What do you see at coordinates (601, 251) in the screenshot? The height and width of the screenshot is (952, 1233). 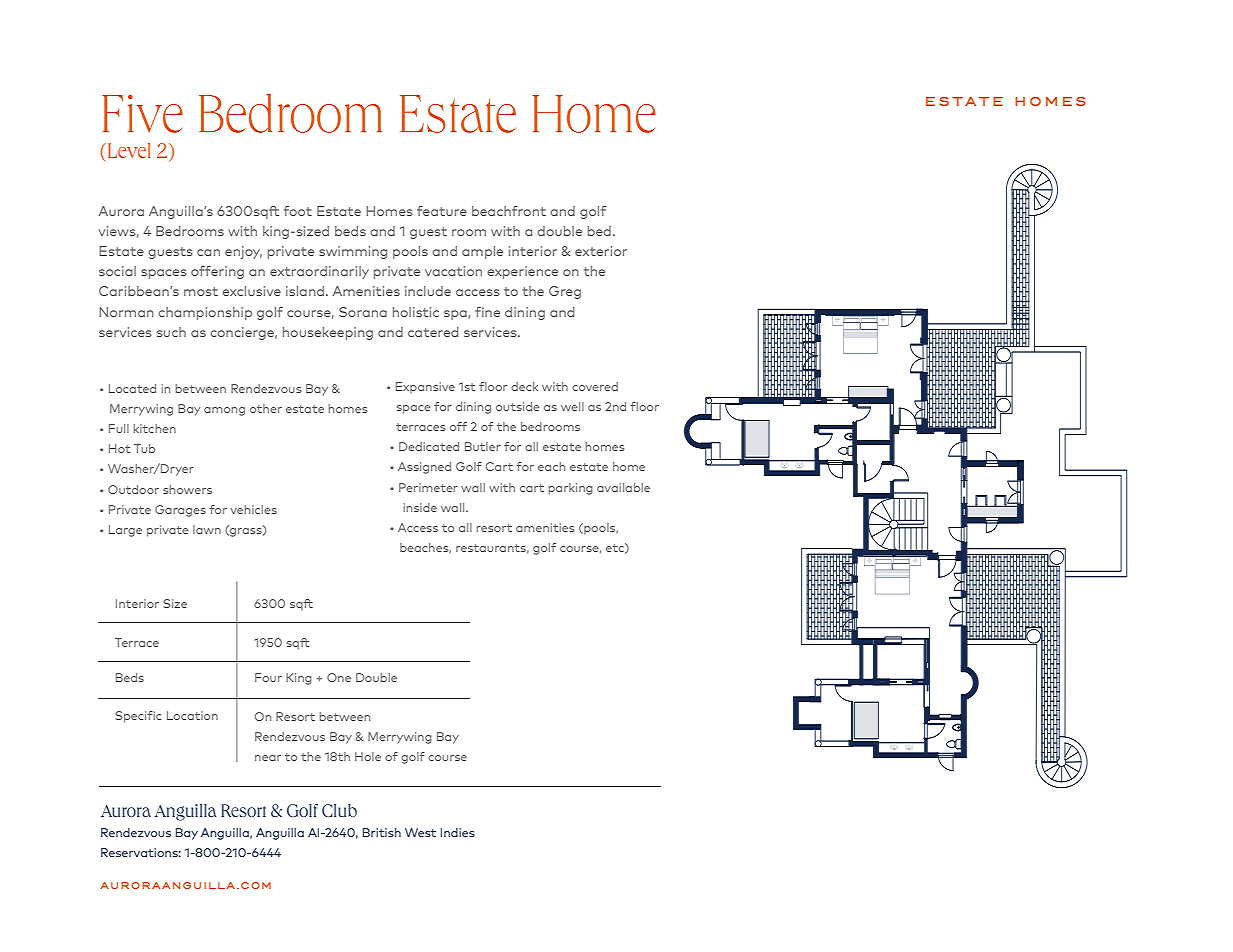 I see `exterior` at bounding box center [601, 251].
